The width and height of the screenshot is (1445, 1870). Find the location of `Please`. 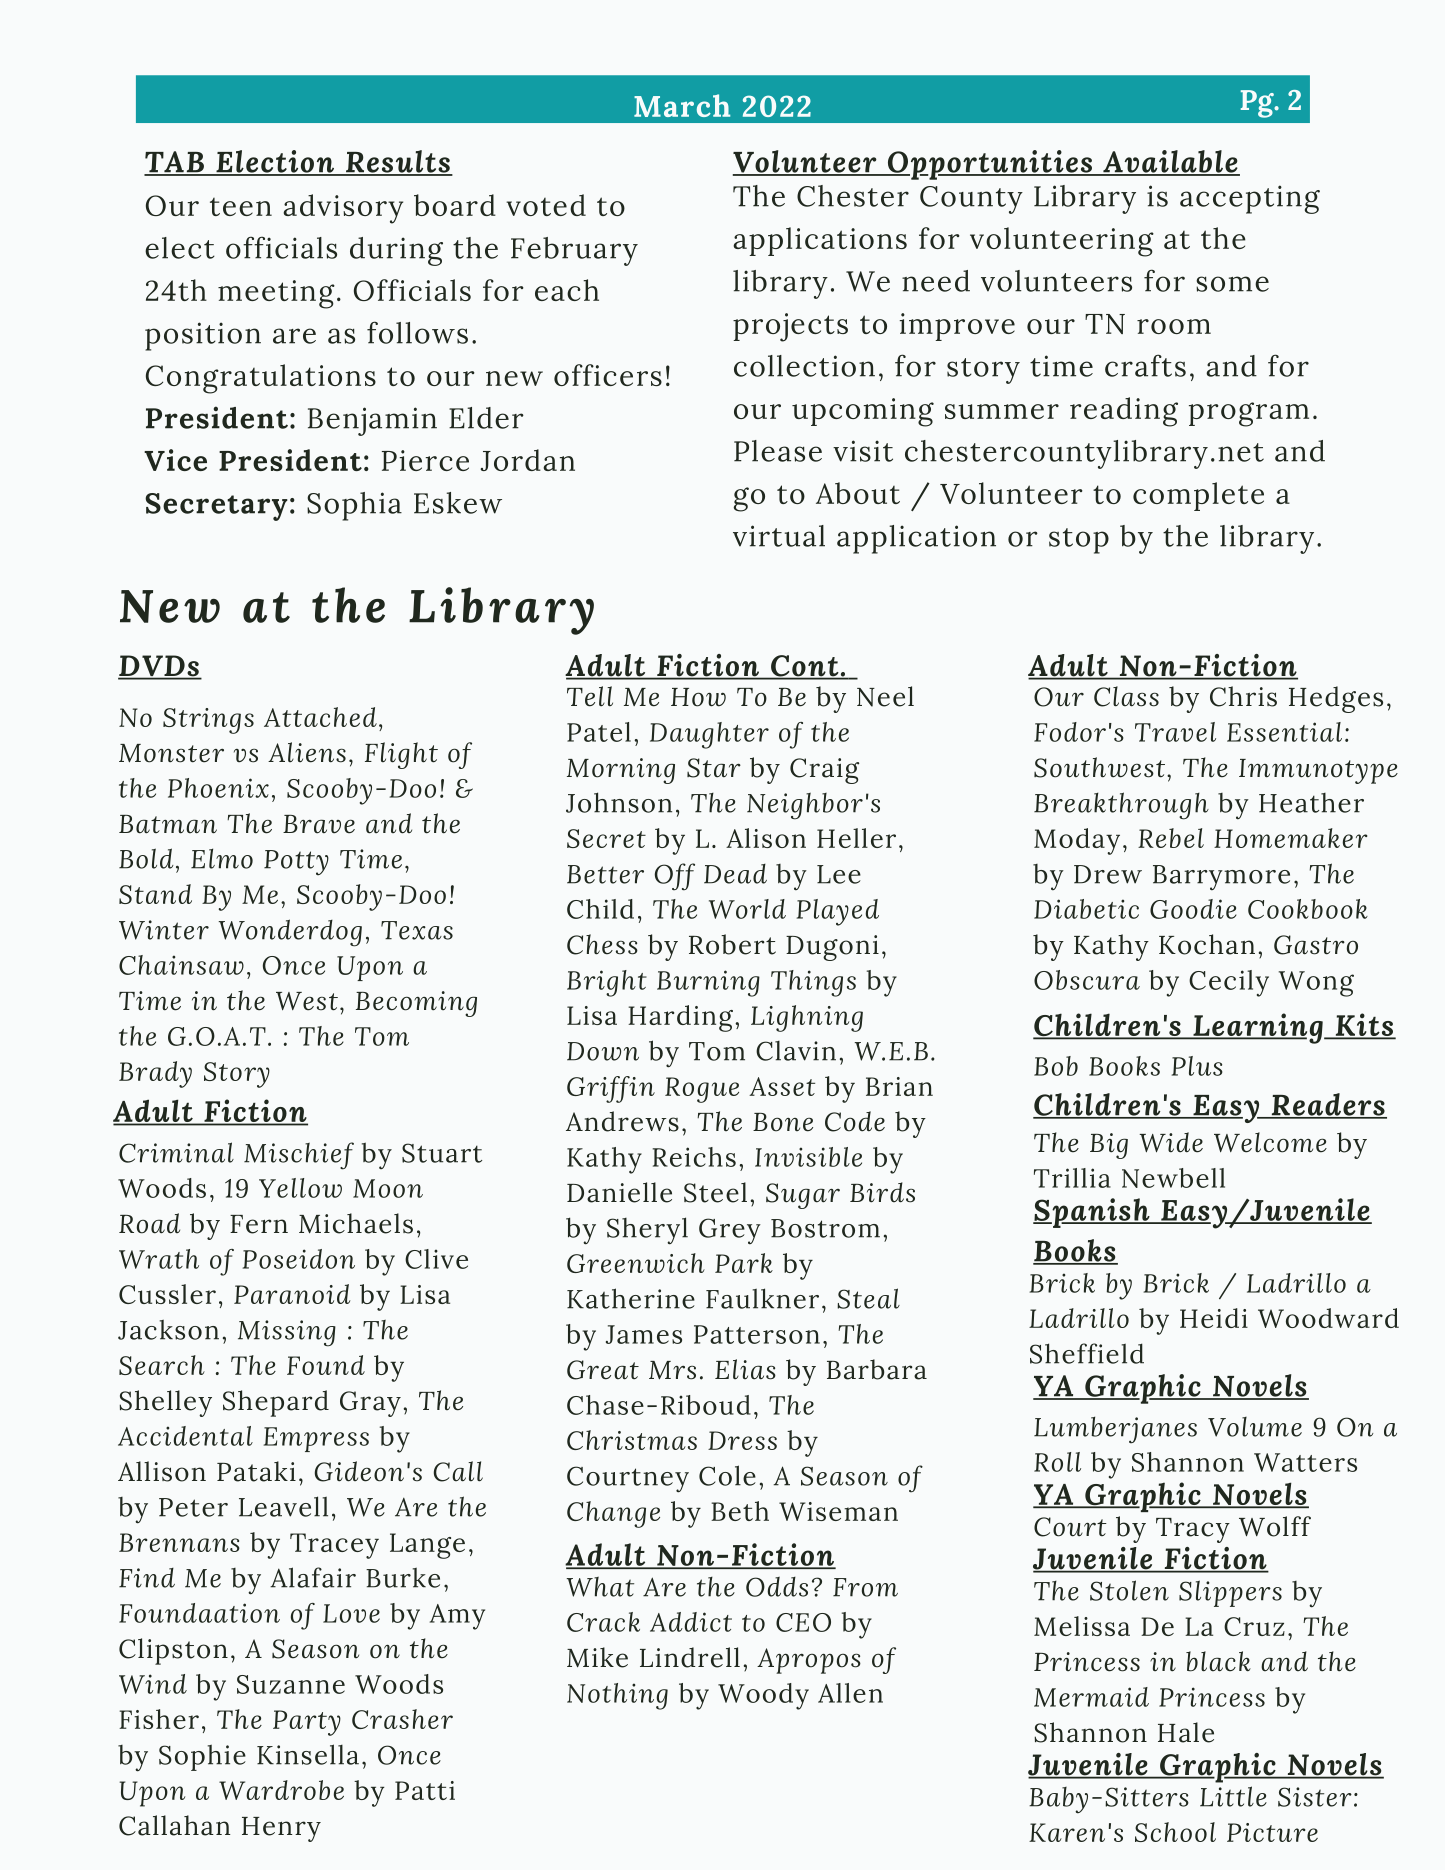

Please is located at coordinates (778, 451).
